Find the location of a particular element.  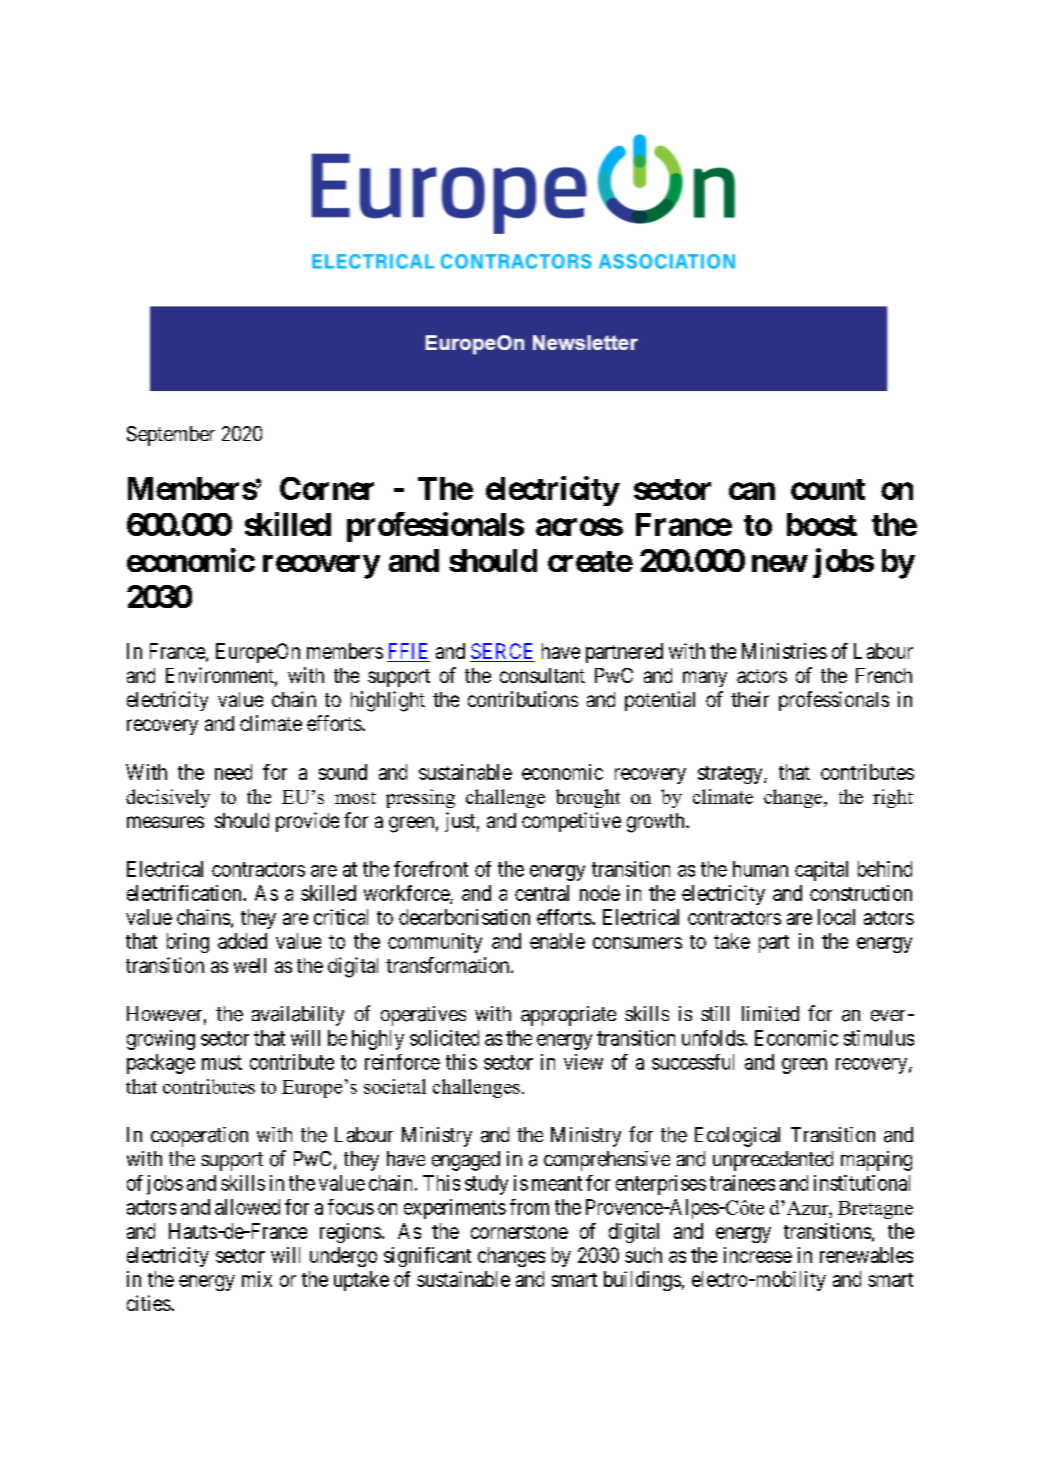

their is located at coordinates (750, 699).
